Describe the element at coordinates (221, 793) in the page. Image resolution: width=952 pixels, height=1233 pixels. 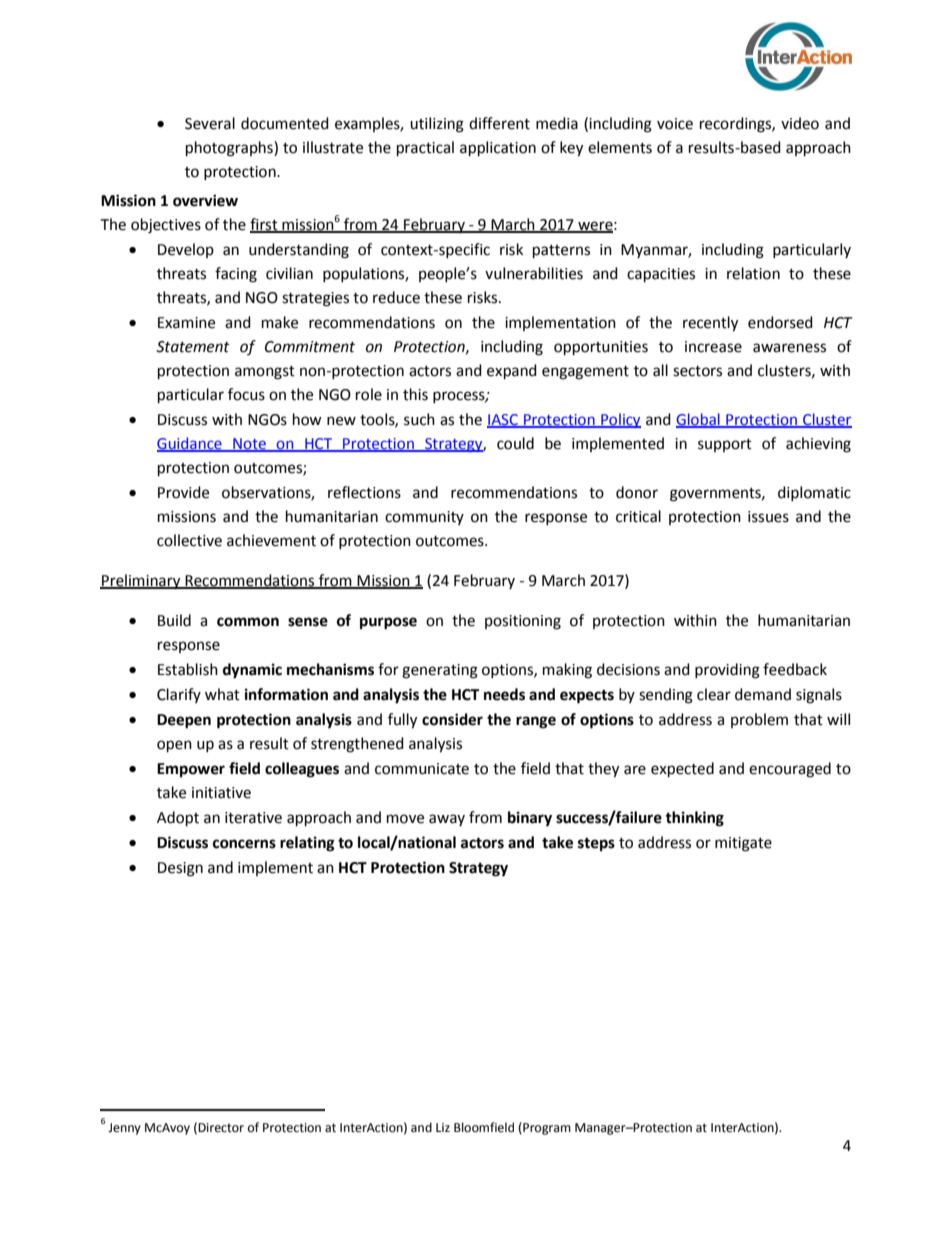
I see `initiative` at that location.
